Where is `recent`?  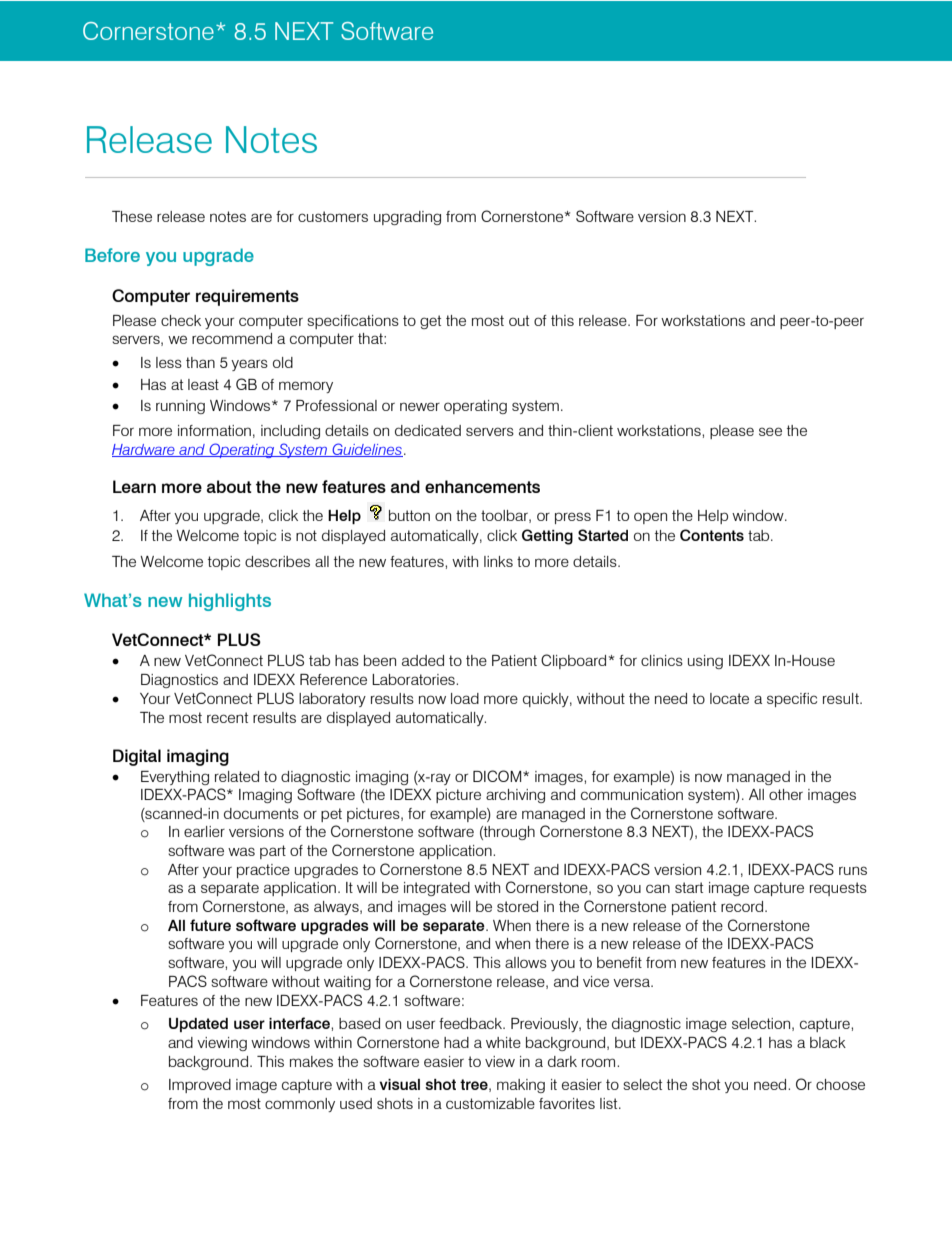
recent is located at coordinates (227, 717).
